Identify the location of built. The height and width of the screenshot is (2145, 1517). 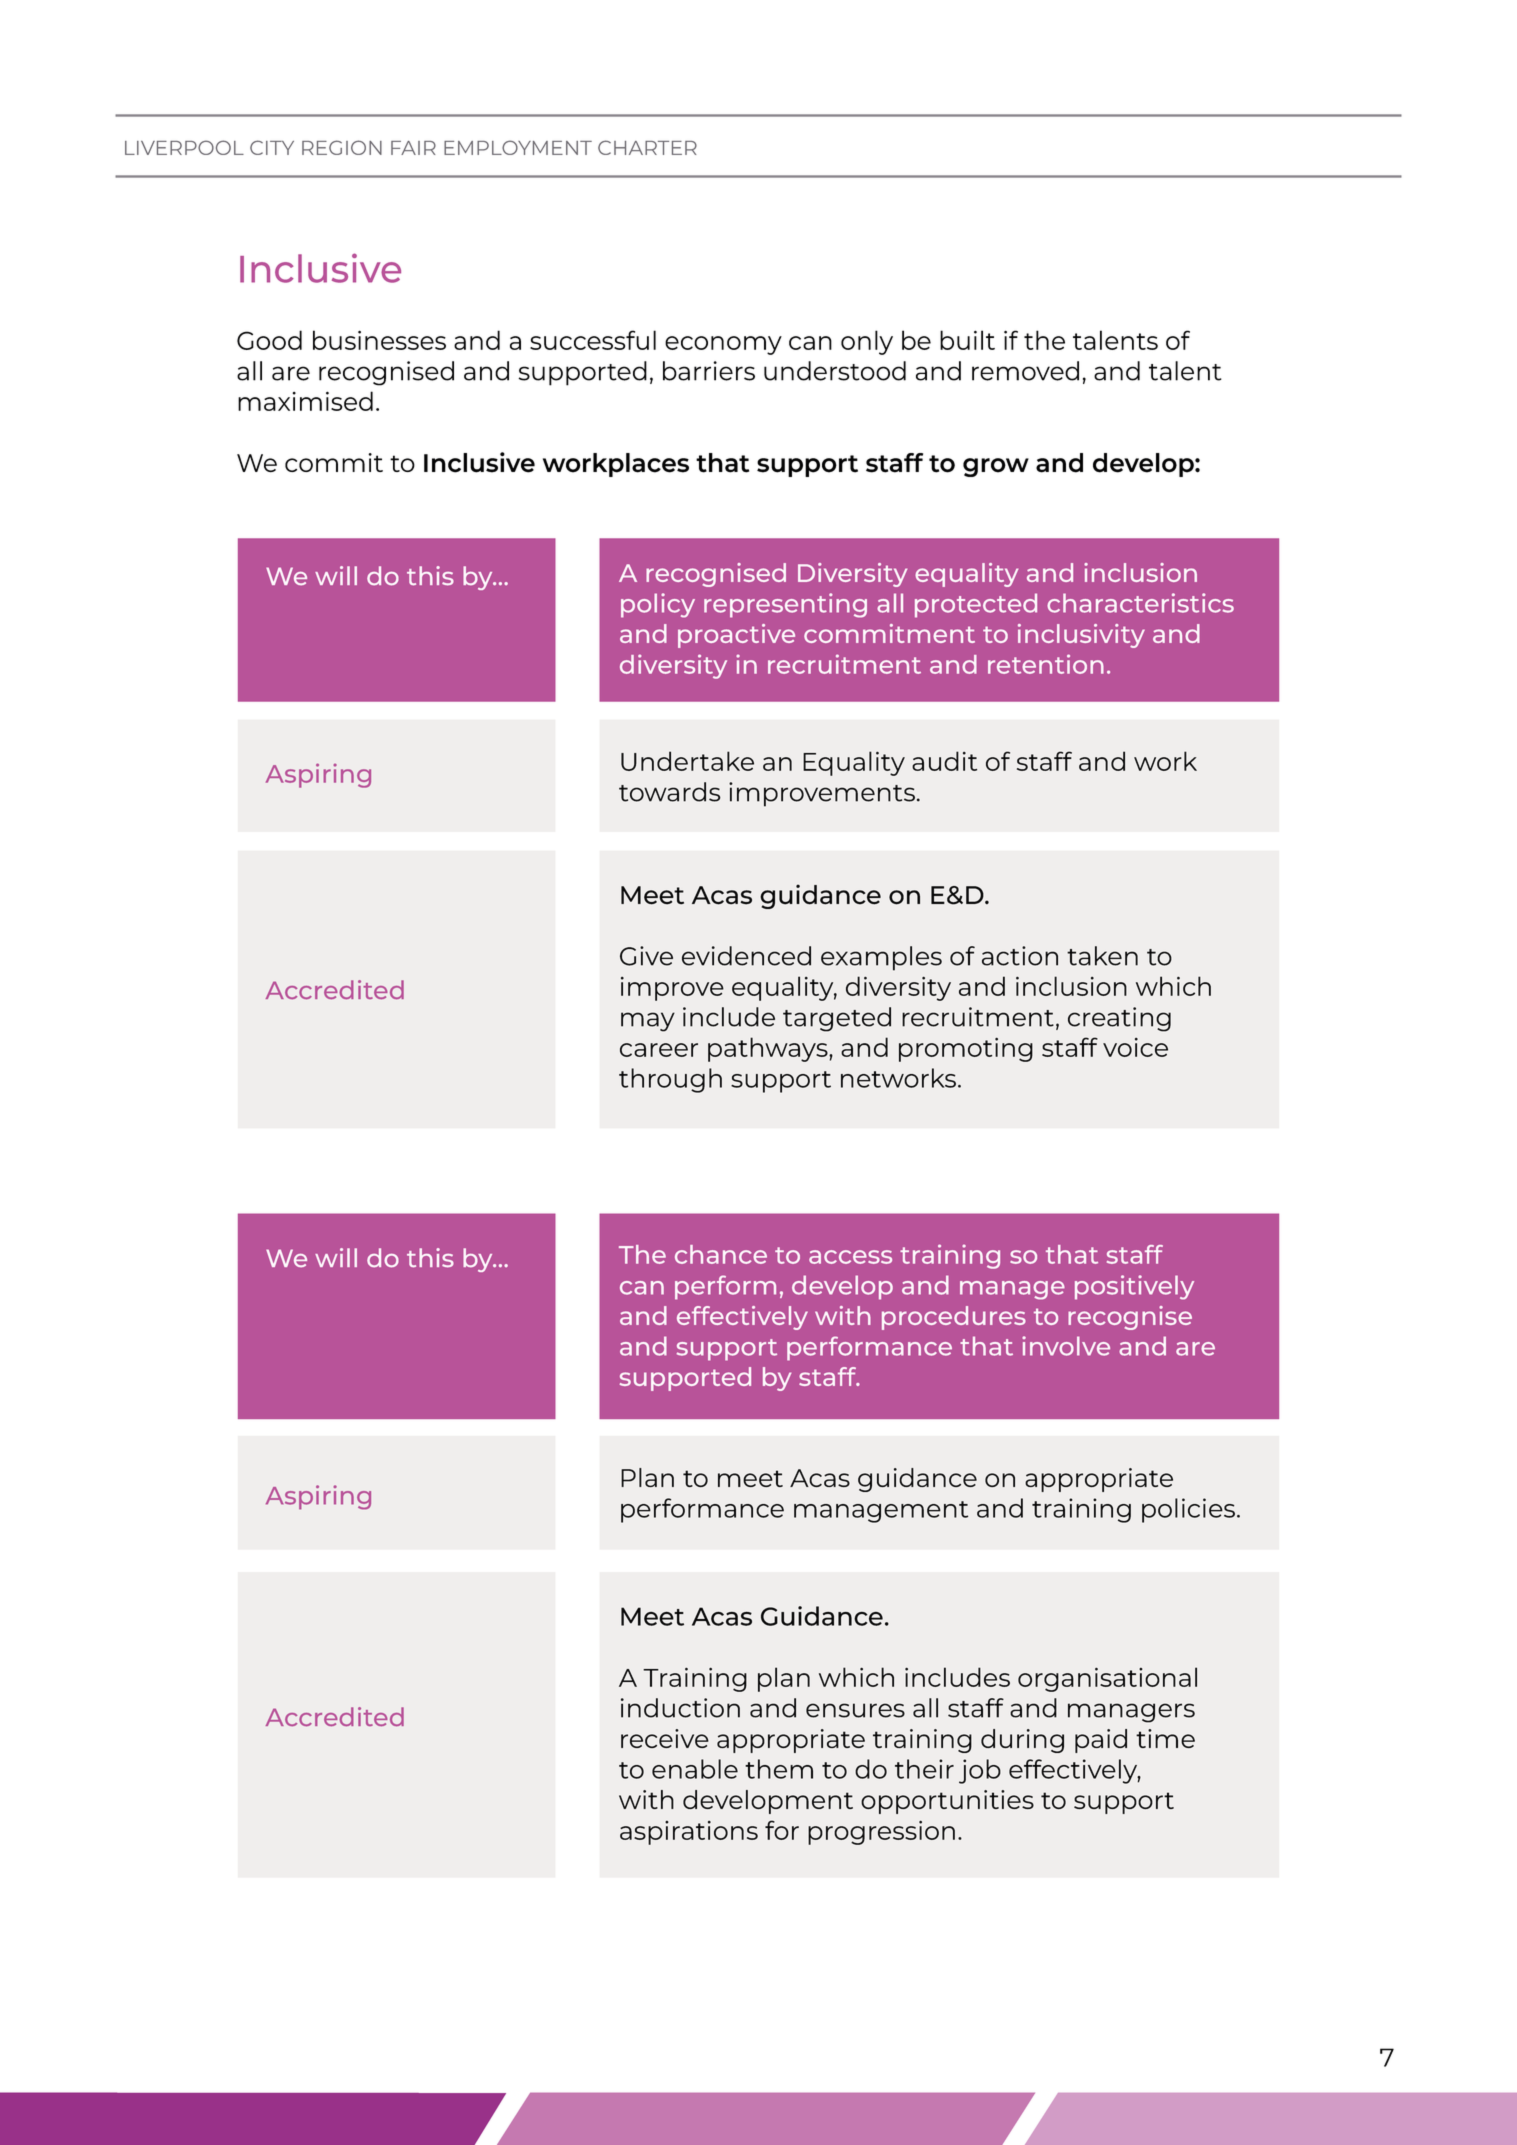
(967, 340).
